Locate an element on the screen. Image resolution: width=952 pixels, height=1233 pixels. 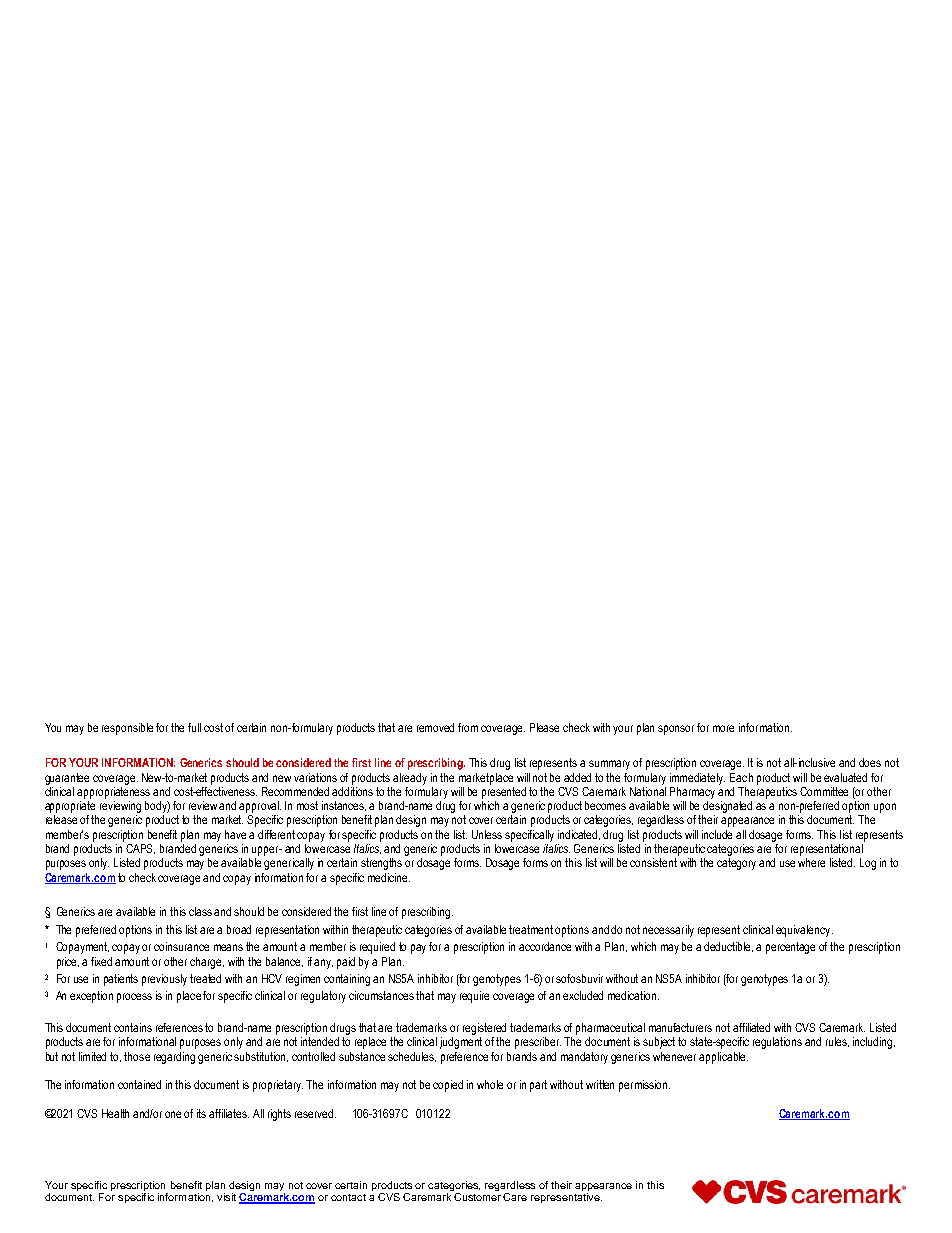
contains is located at coordinates (133, 1027).
